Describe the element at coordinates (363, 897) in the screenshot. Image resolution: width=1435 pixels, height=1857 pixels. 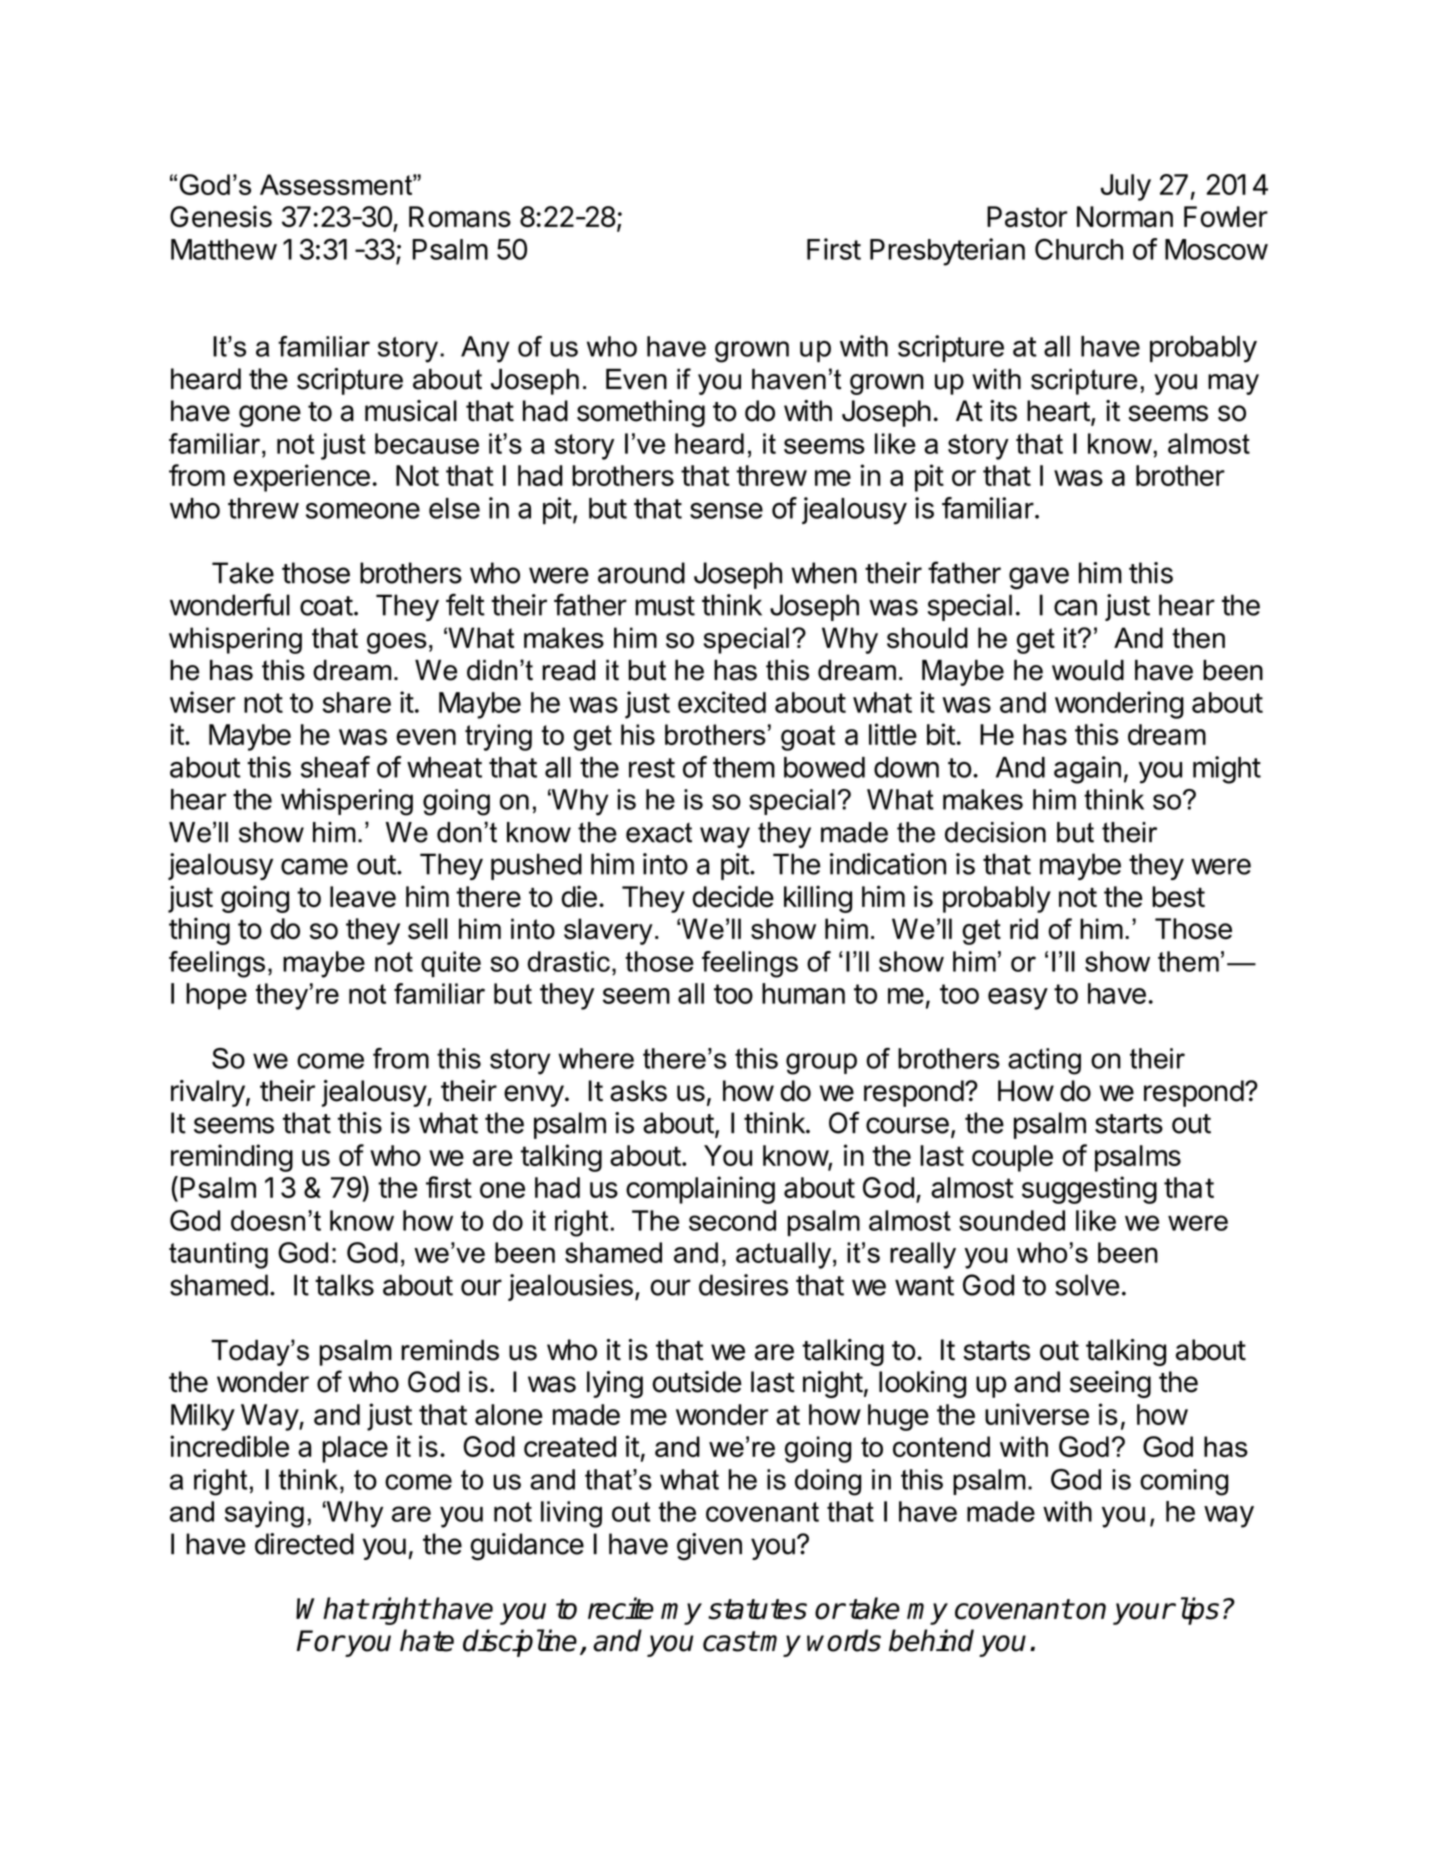
I see `leave` at that location.
